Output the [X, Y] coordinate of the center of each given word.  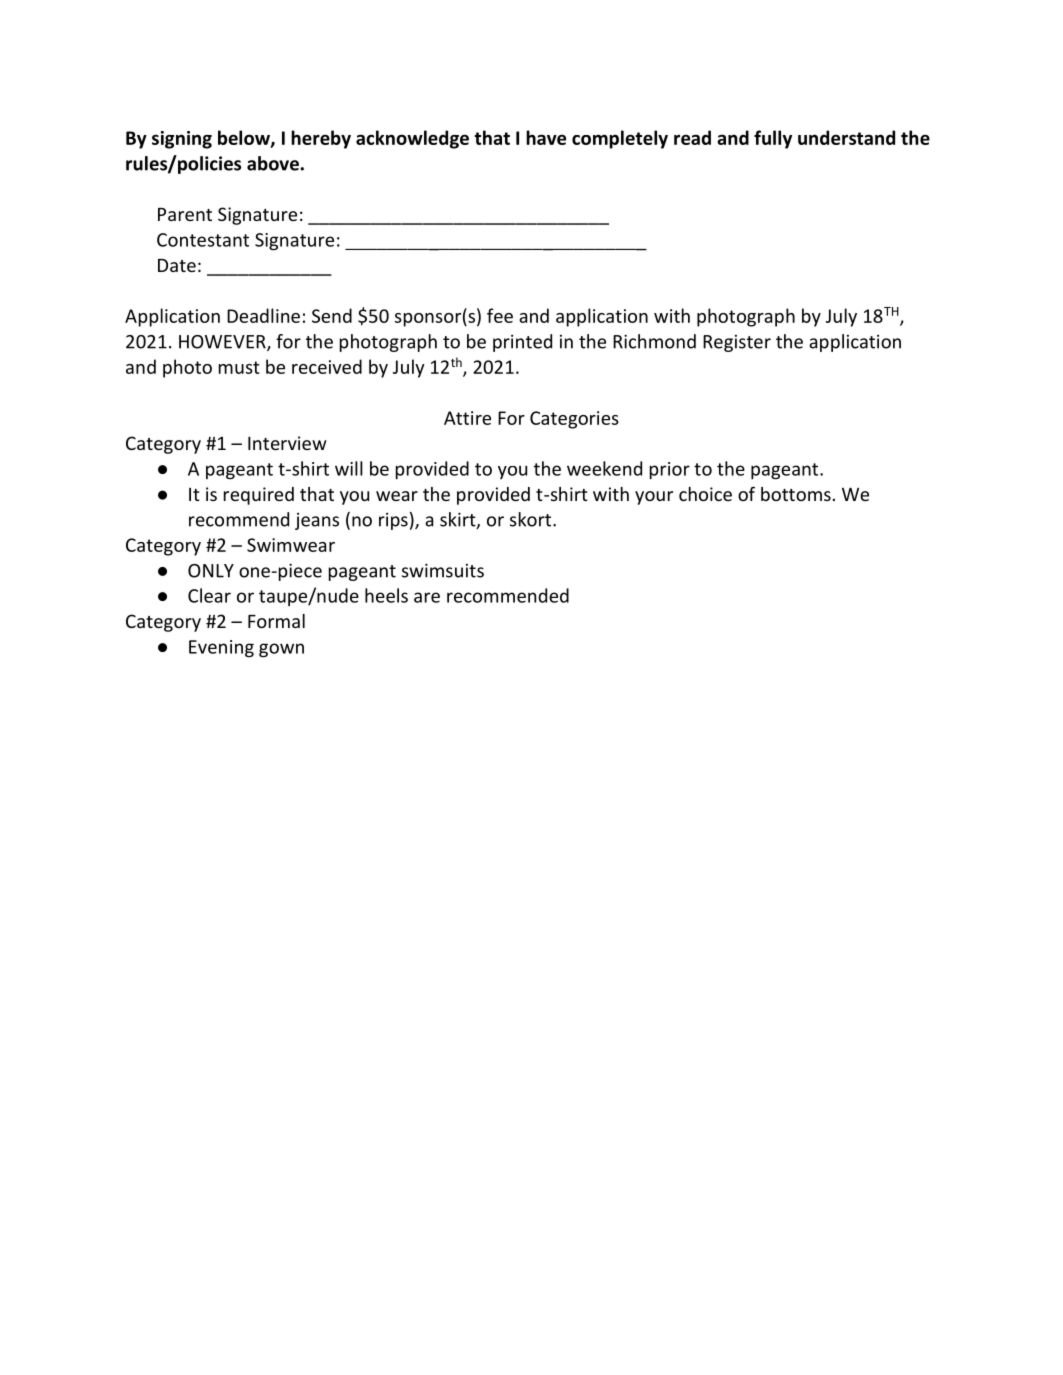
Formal [276, 621]
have [546, 137]
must [239, 367]
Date [177, 265]
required [259, 496]
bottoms [796, 494]
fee [500, 315]
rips [393, 521]
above [274, 163]
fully [773, 139]
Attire [467, 418]
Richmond [654, 341]
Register [737, 343]
